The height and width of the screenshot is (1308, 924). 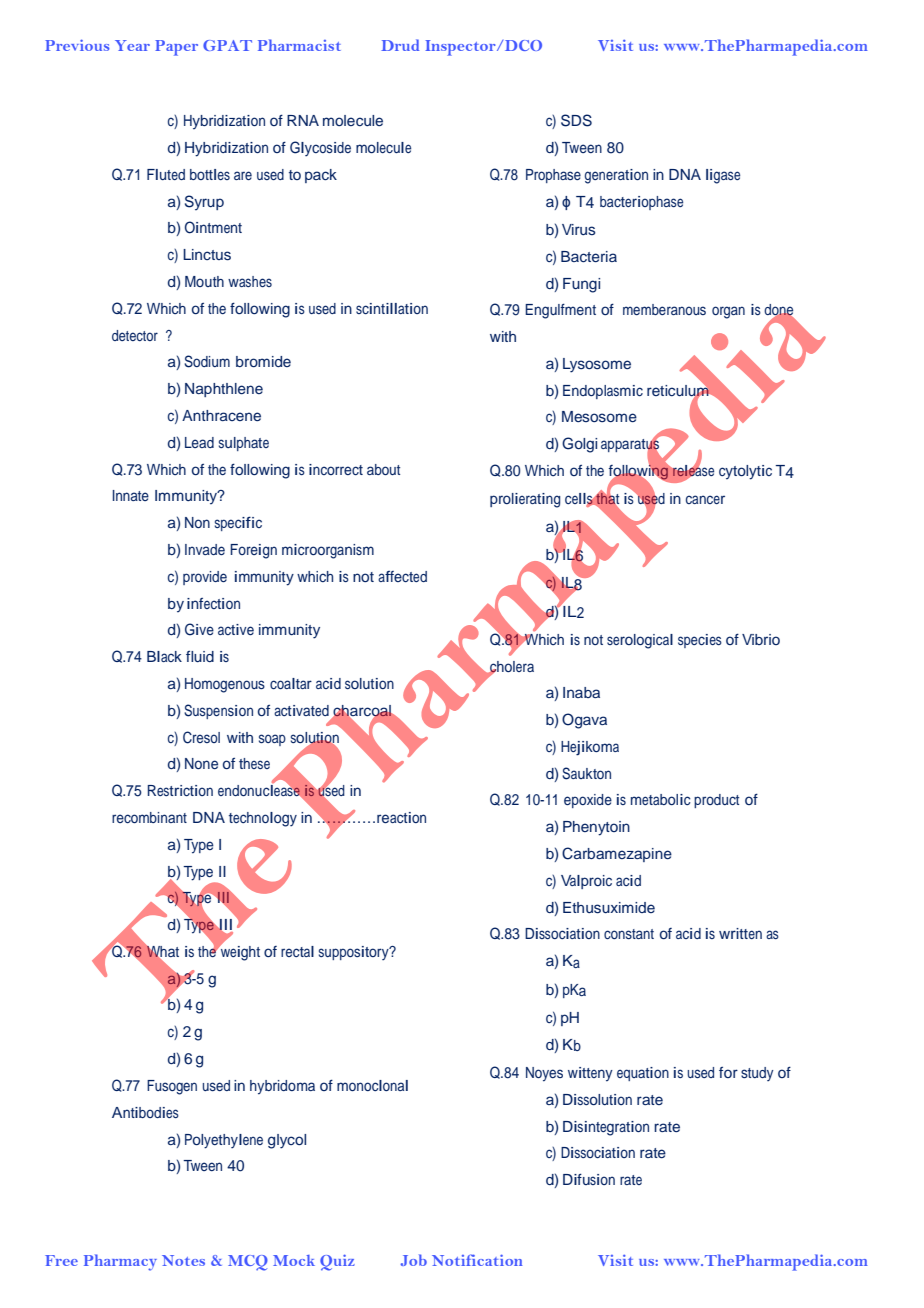 What do you see at coordinates (661, 799) in the screenshot?
I see `metabolic` at bounding box center [661, 799].
